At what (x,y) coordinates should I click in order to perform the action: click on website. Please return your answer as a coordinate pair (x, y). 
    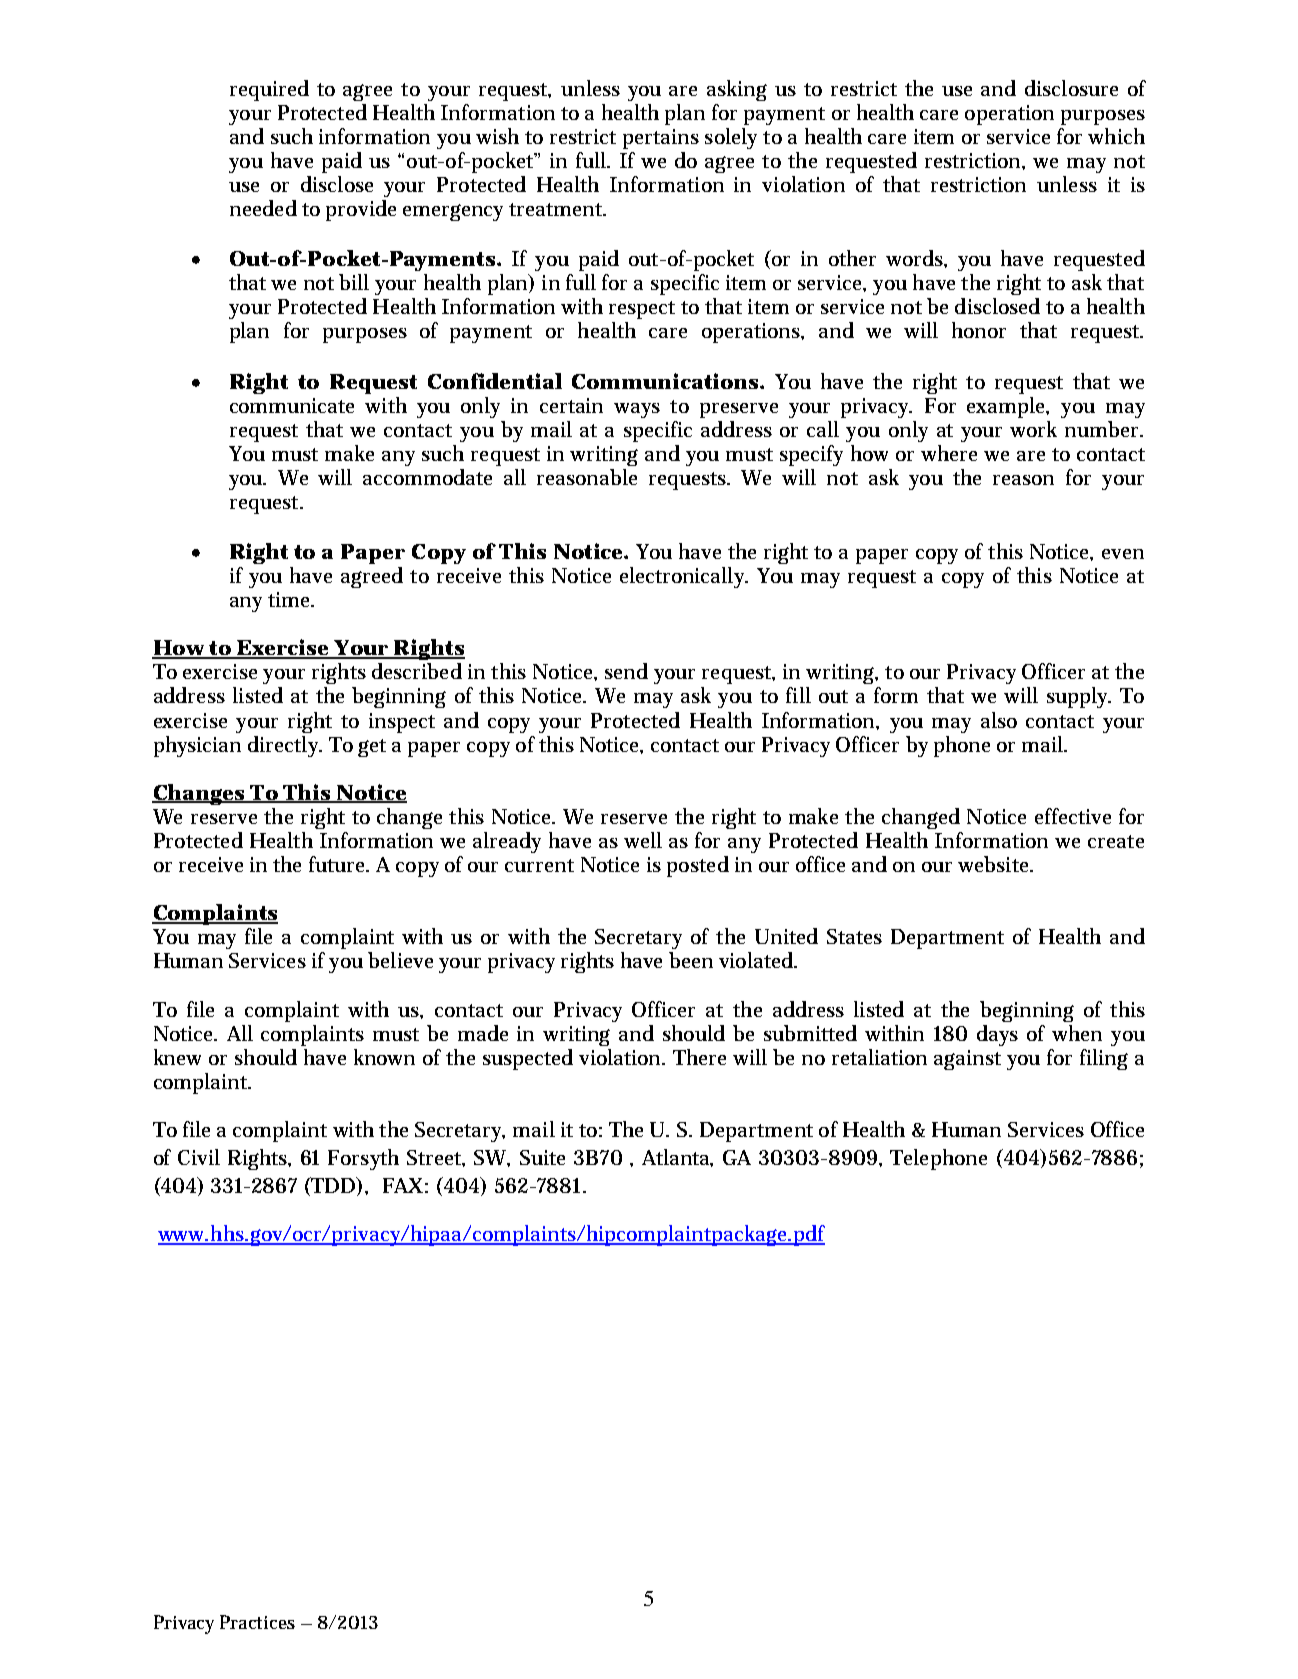
    Looking at the image, I should click on (994, 864).
